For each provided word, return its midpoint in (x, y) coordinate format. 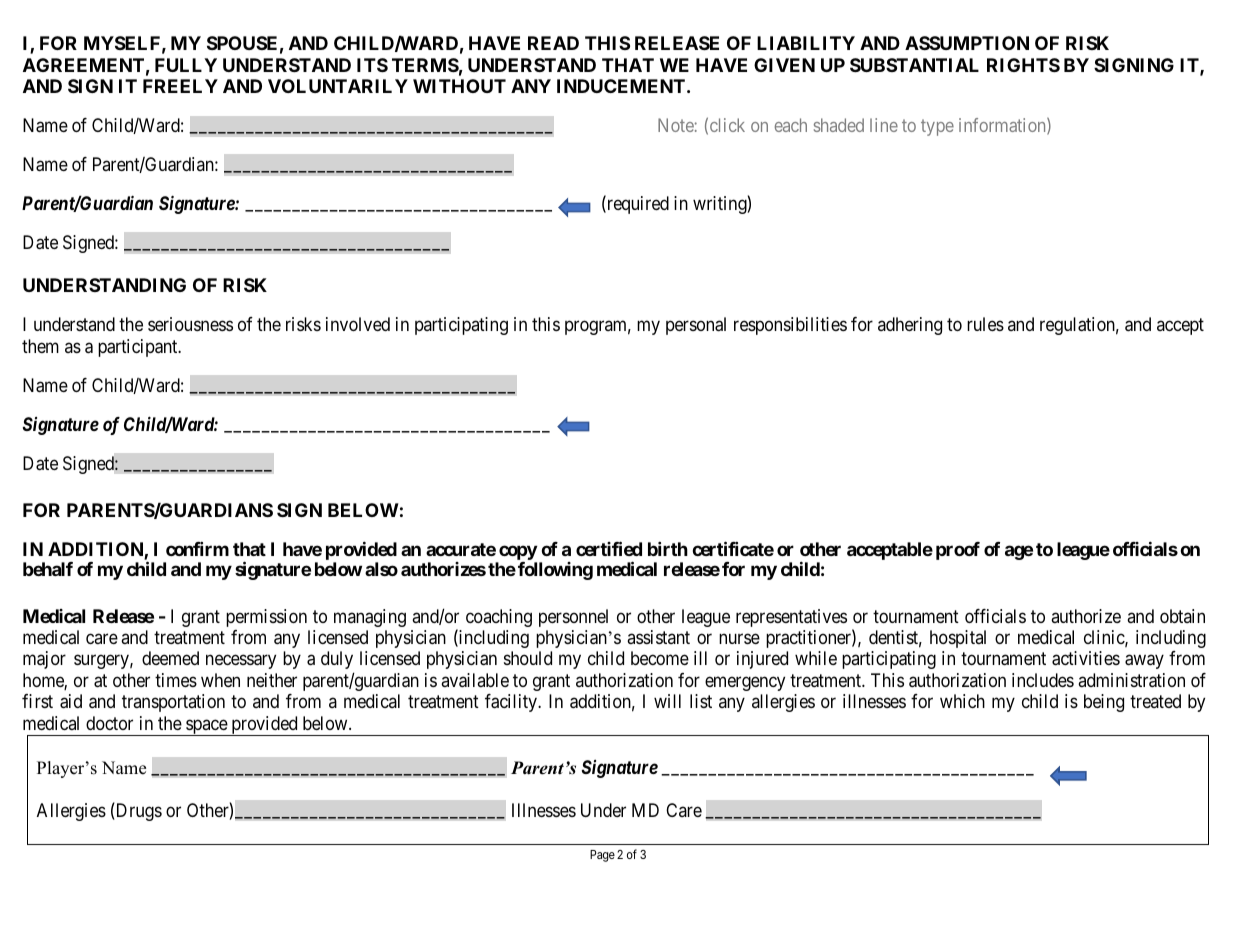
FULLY (186, 65)
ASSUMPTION (967, 43)
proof (958, 551)
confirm (197, 549)
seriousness (190, 324)
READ (553, 43)
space (206, 727)
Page (602, 856)
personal (696, 326)
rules (985, 324)
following (555, 571)
